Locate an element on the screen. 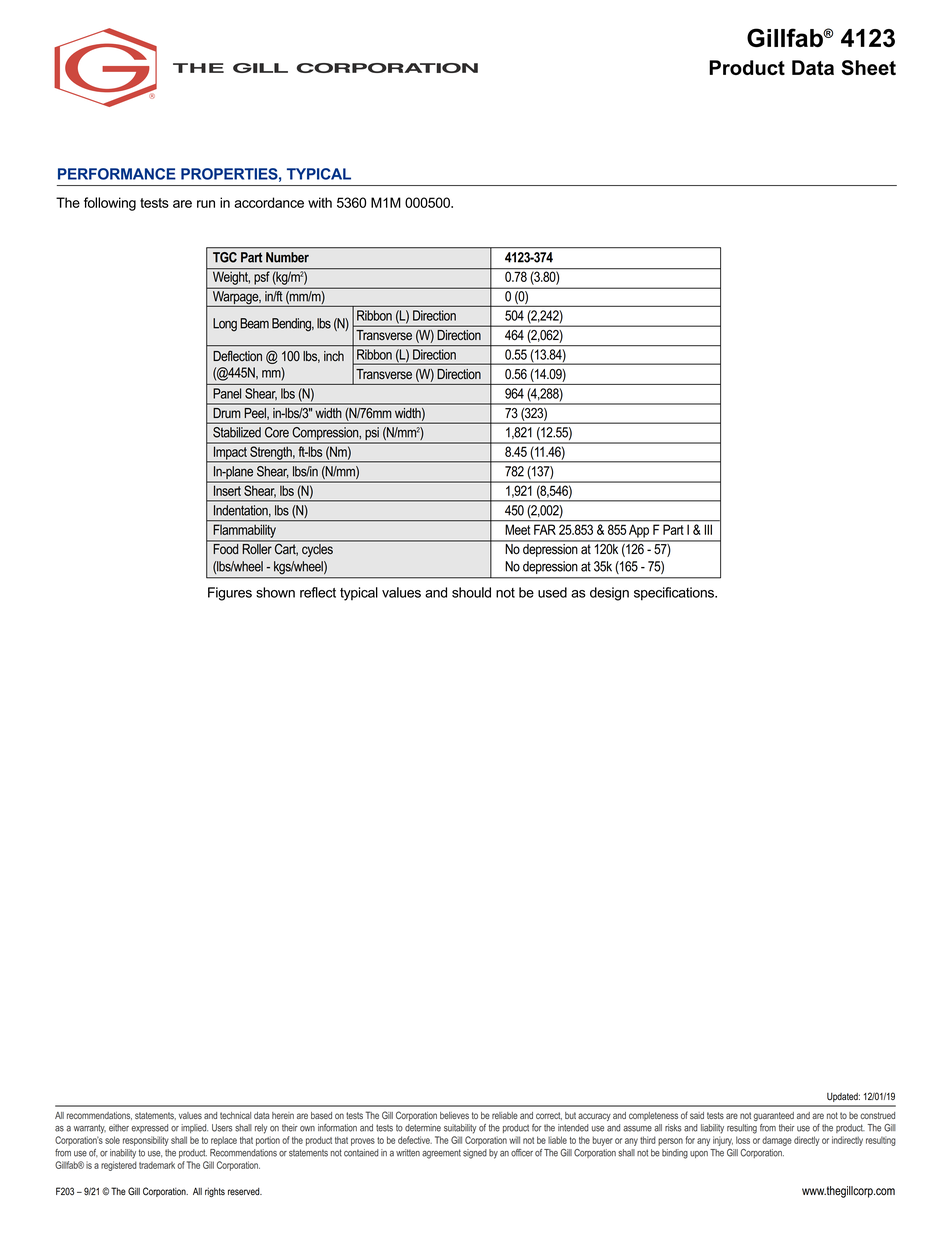 Image resolution: width=952 pixels, height=1233 pixels. specifications is located at coordinates (675, 594).
